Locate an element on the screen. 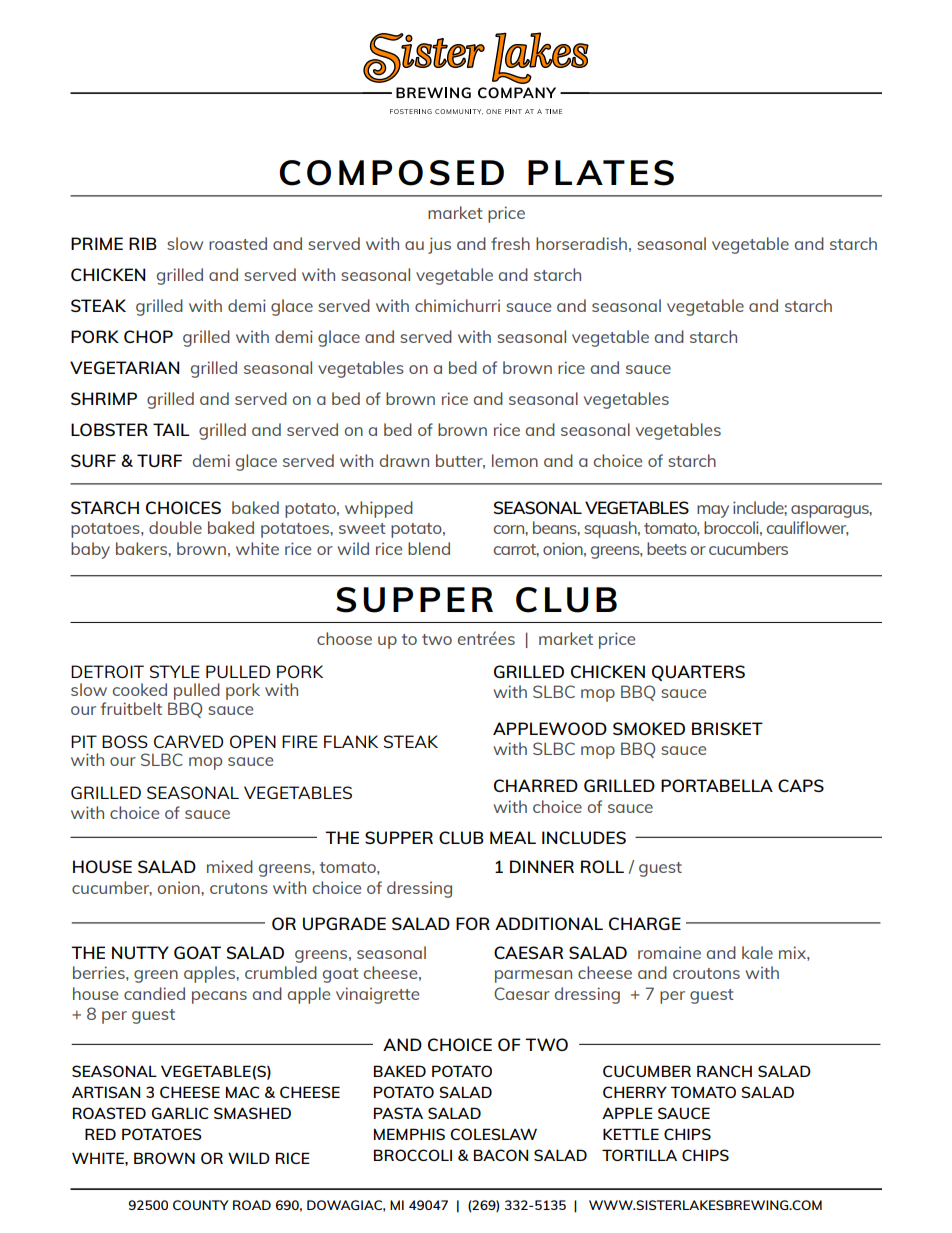 This screenshot has width=952, height=1233. RIB is located at coordinates (143, 243).
